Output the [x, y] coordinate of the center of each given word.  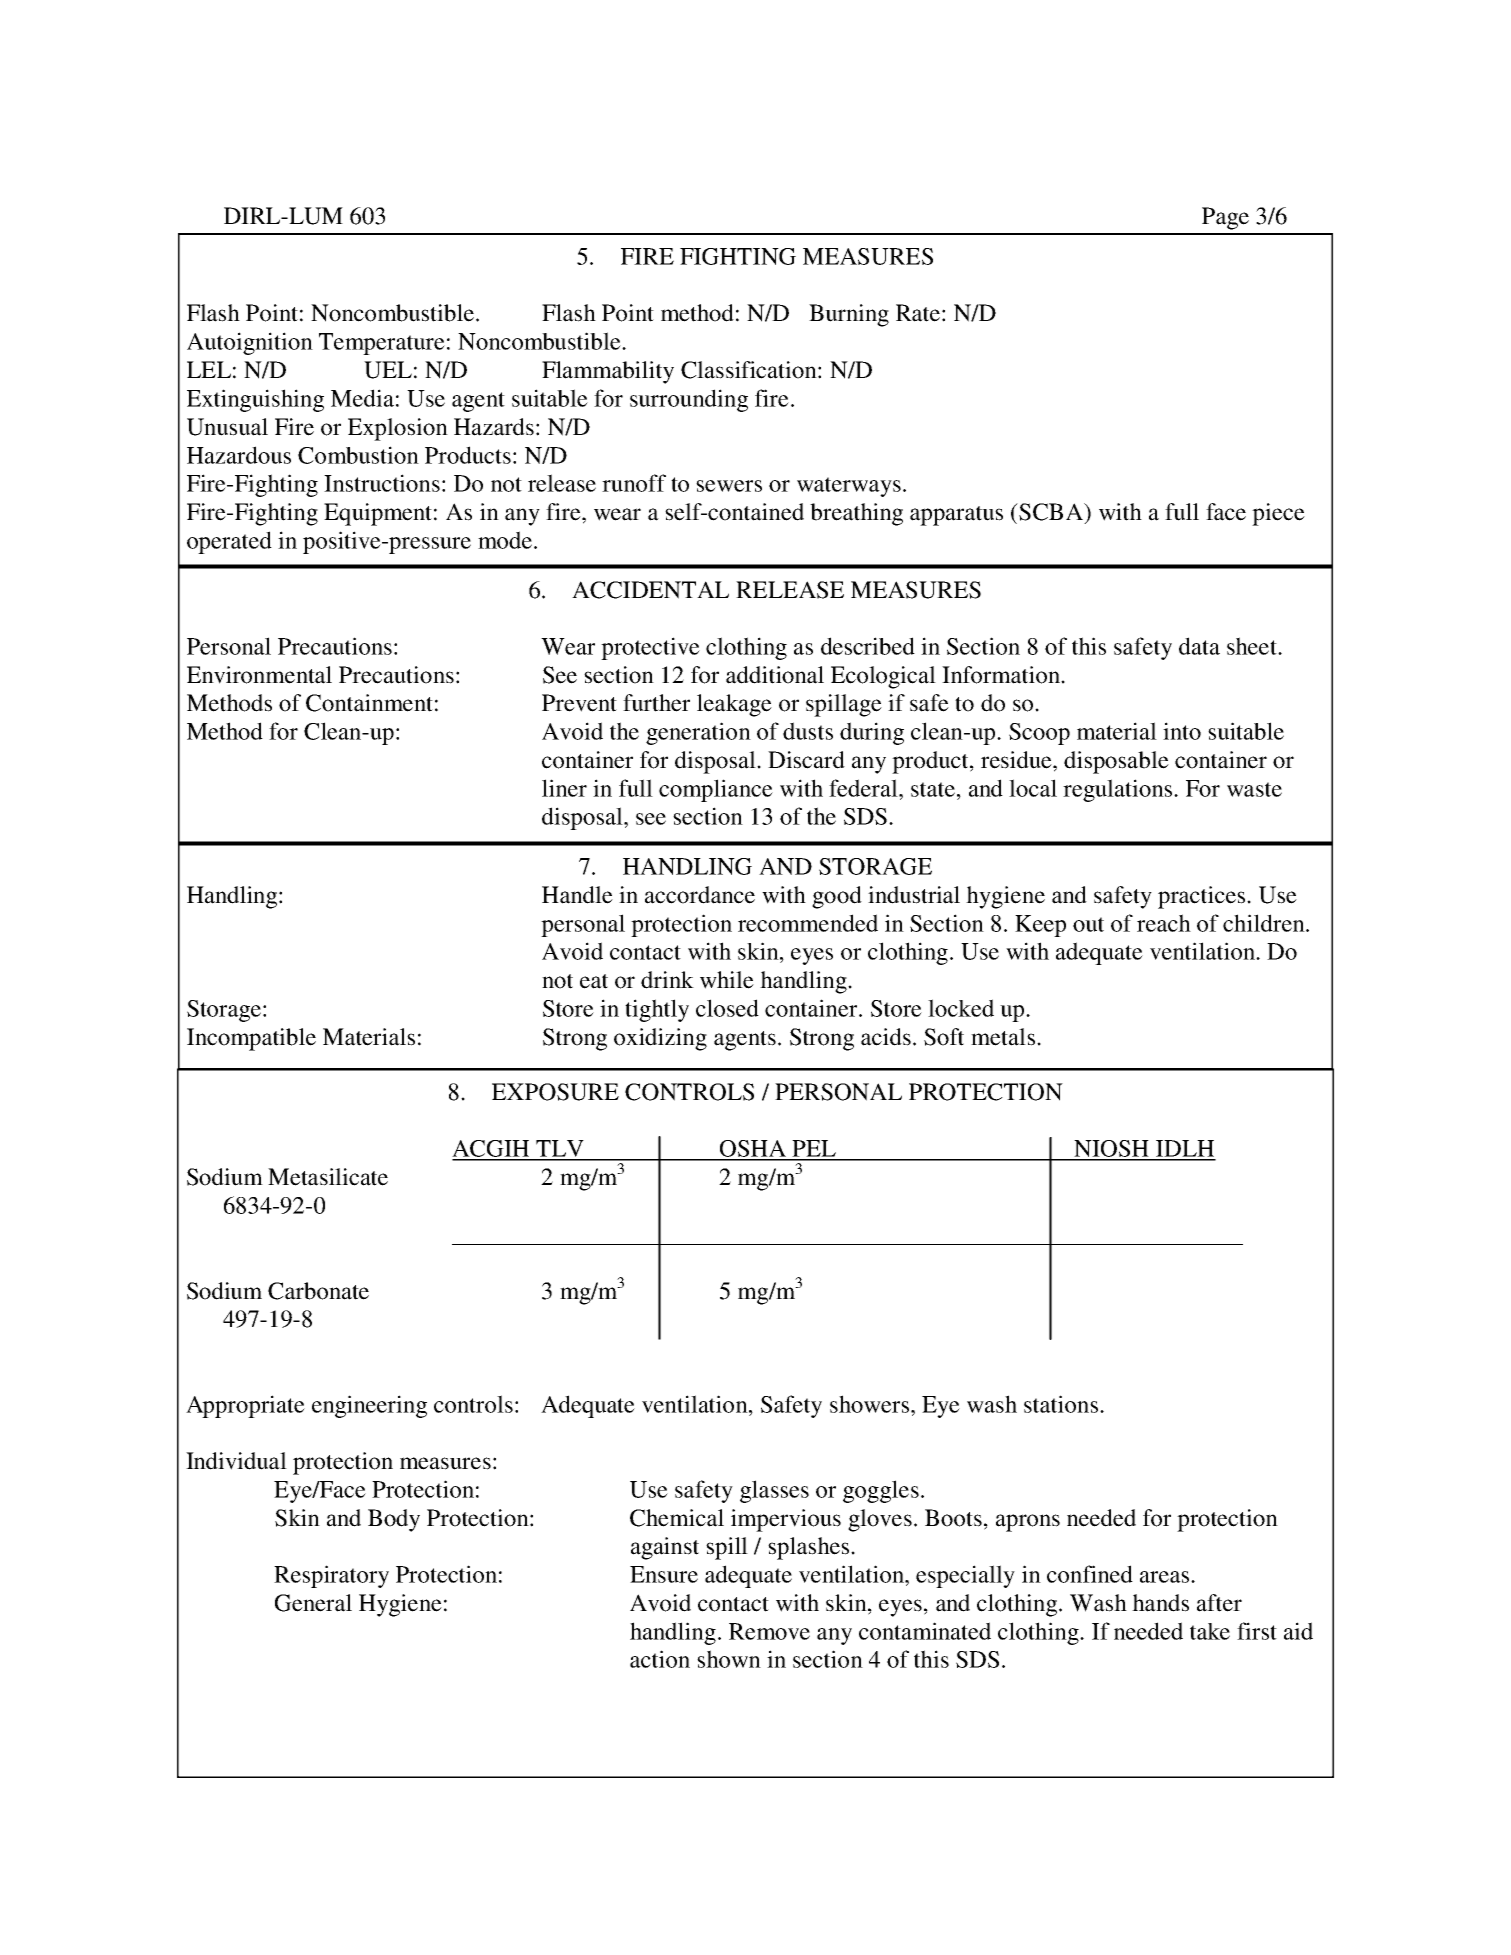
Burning [849, 315]
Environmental [259, 675]
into [1182, 731]
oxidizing [660, 1039]
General [313, 1603]
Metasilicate [328, 1177]
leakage [734, 705]
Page [1225, 218]
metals [1003, 1037]
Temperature [382, 344]
